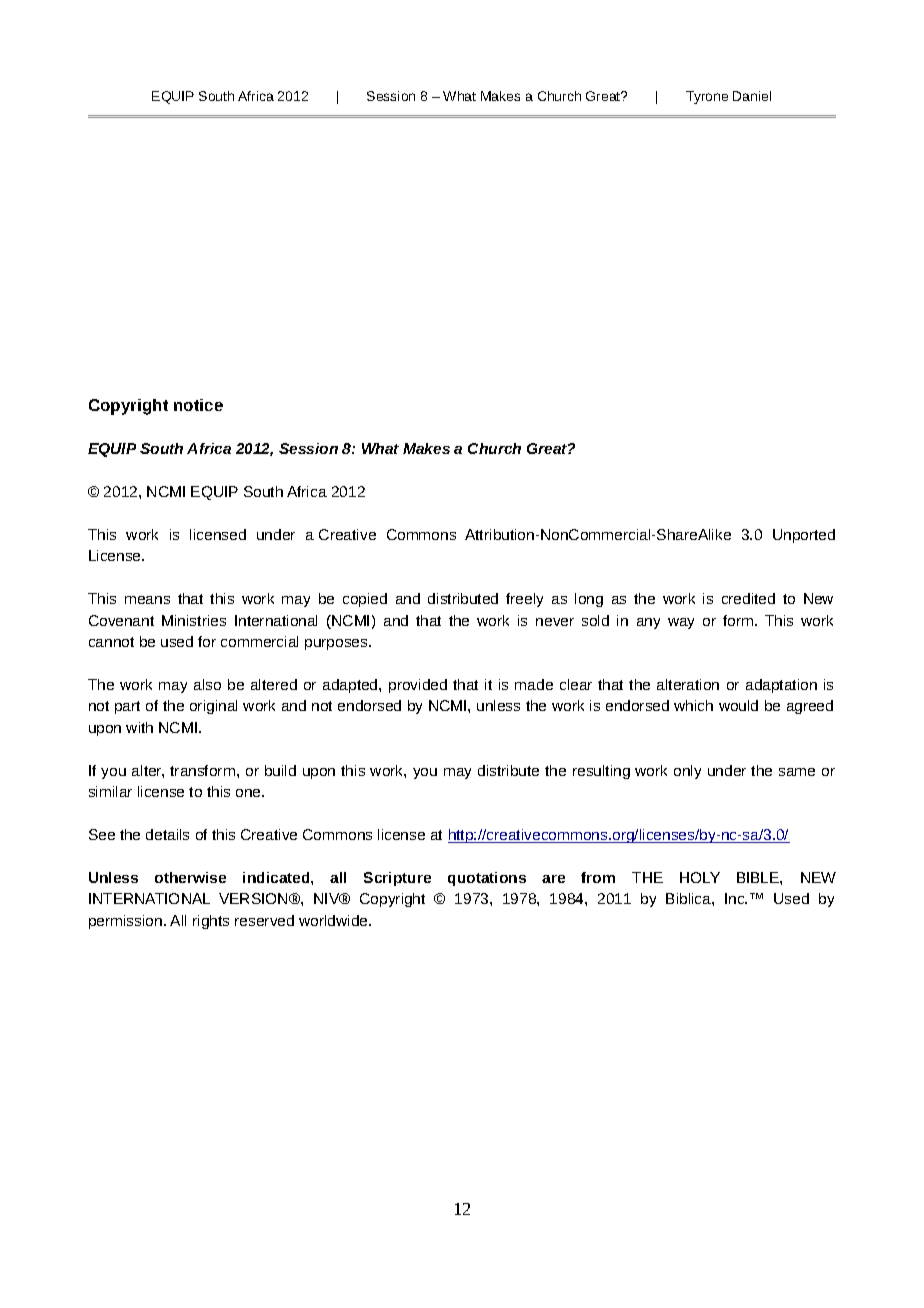 The width and height of the page is (924, 1308). I want to click on otherwise, so click(190, 877).
